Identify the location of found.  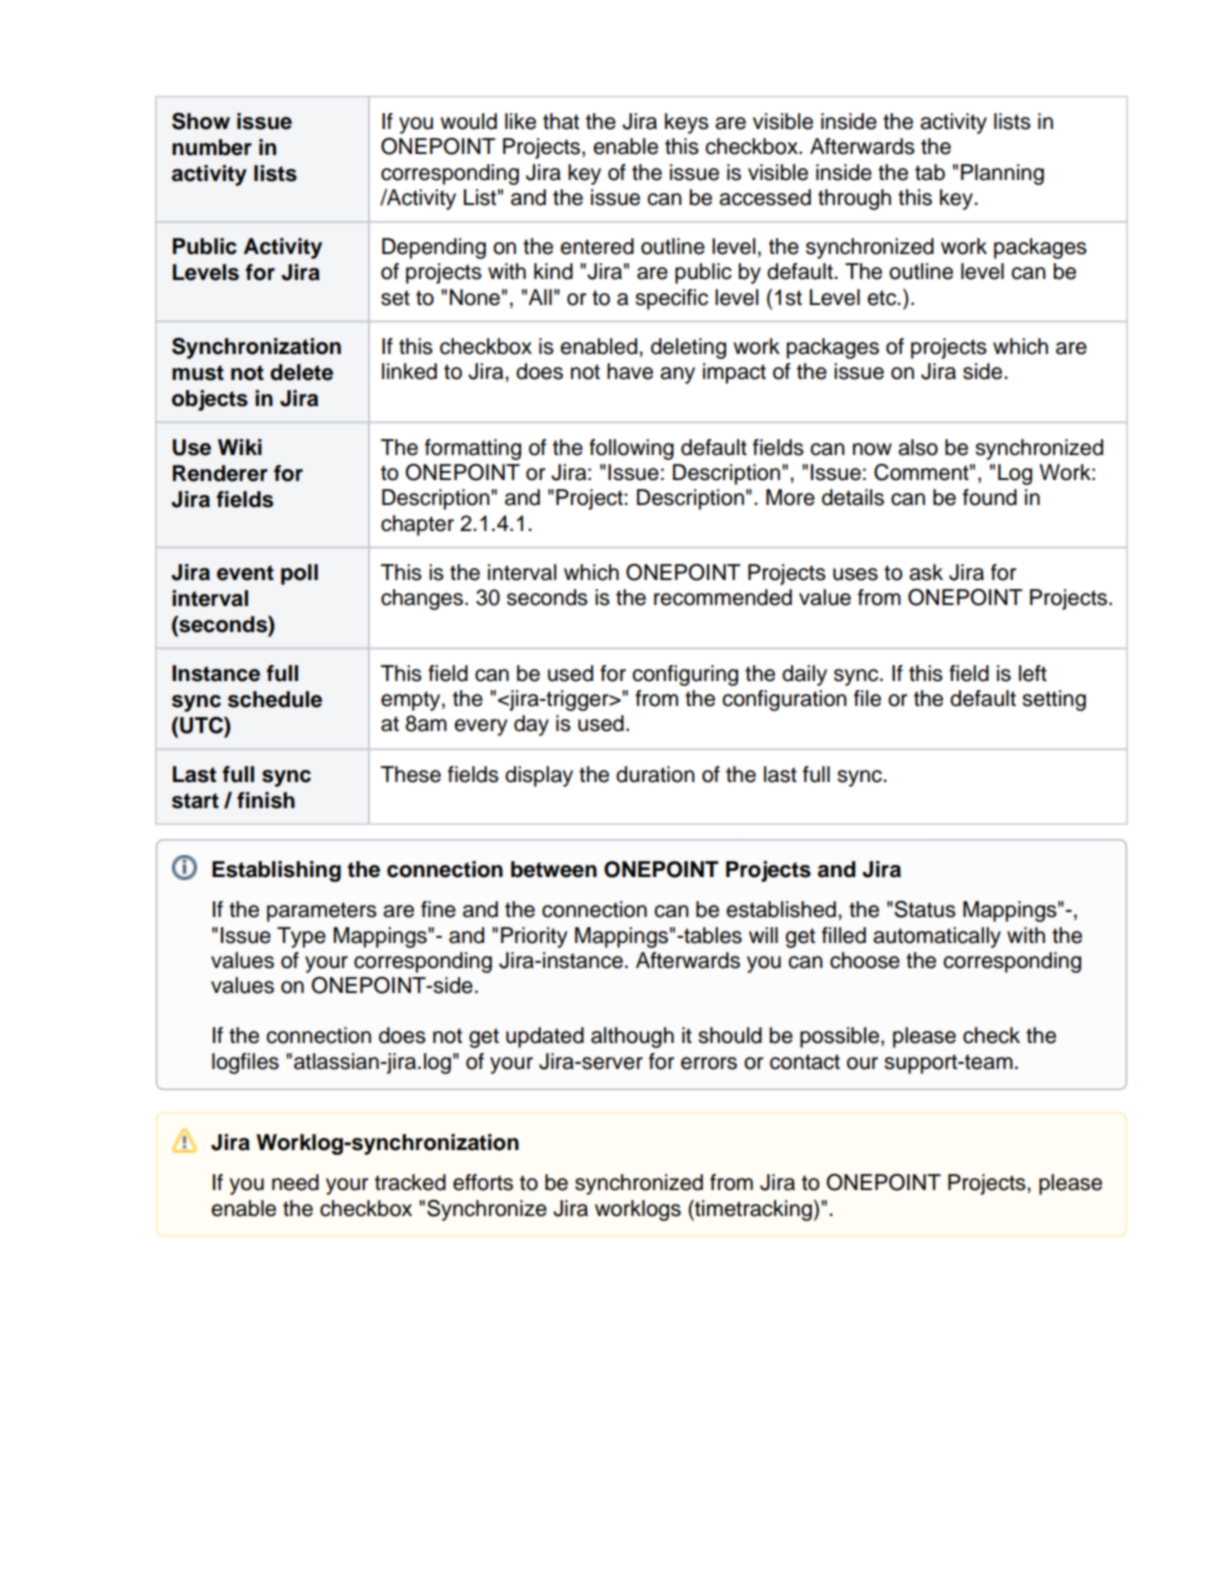
(990, 497).
